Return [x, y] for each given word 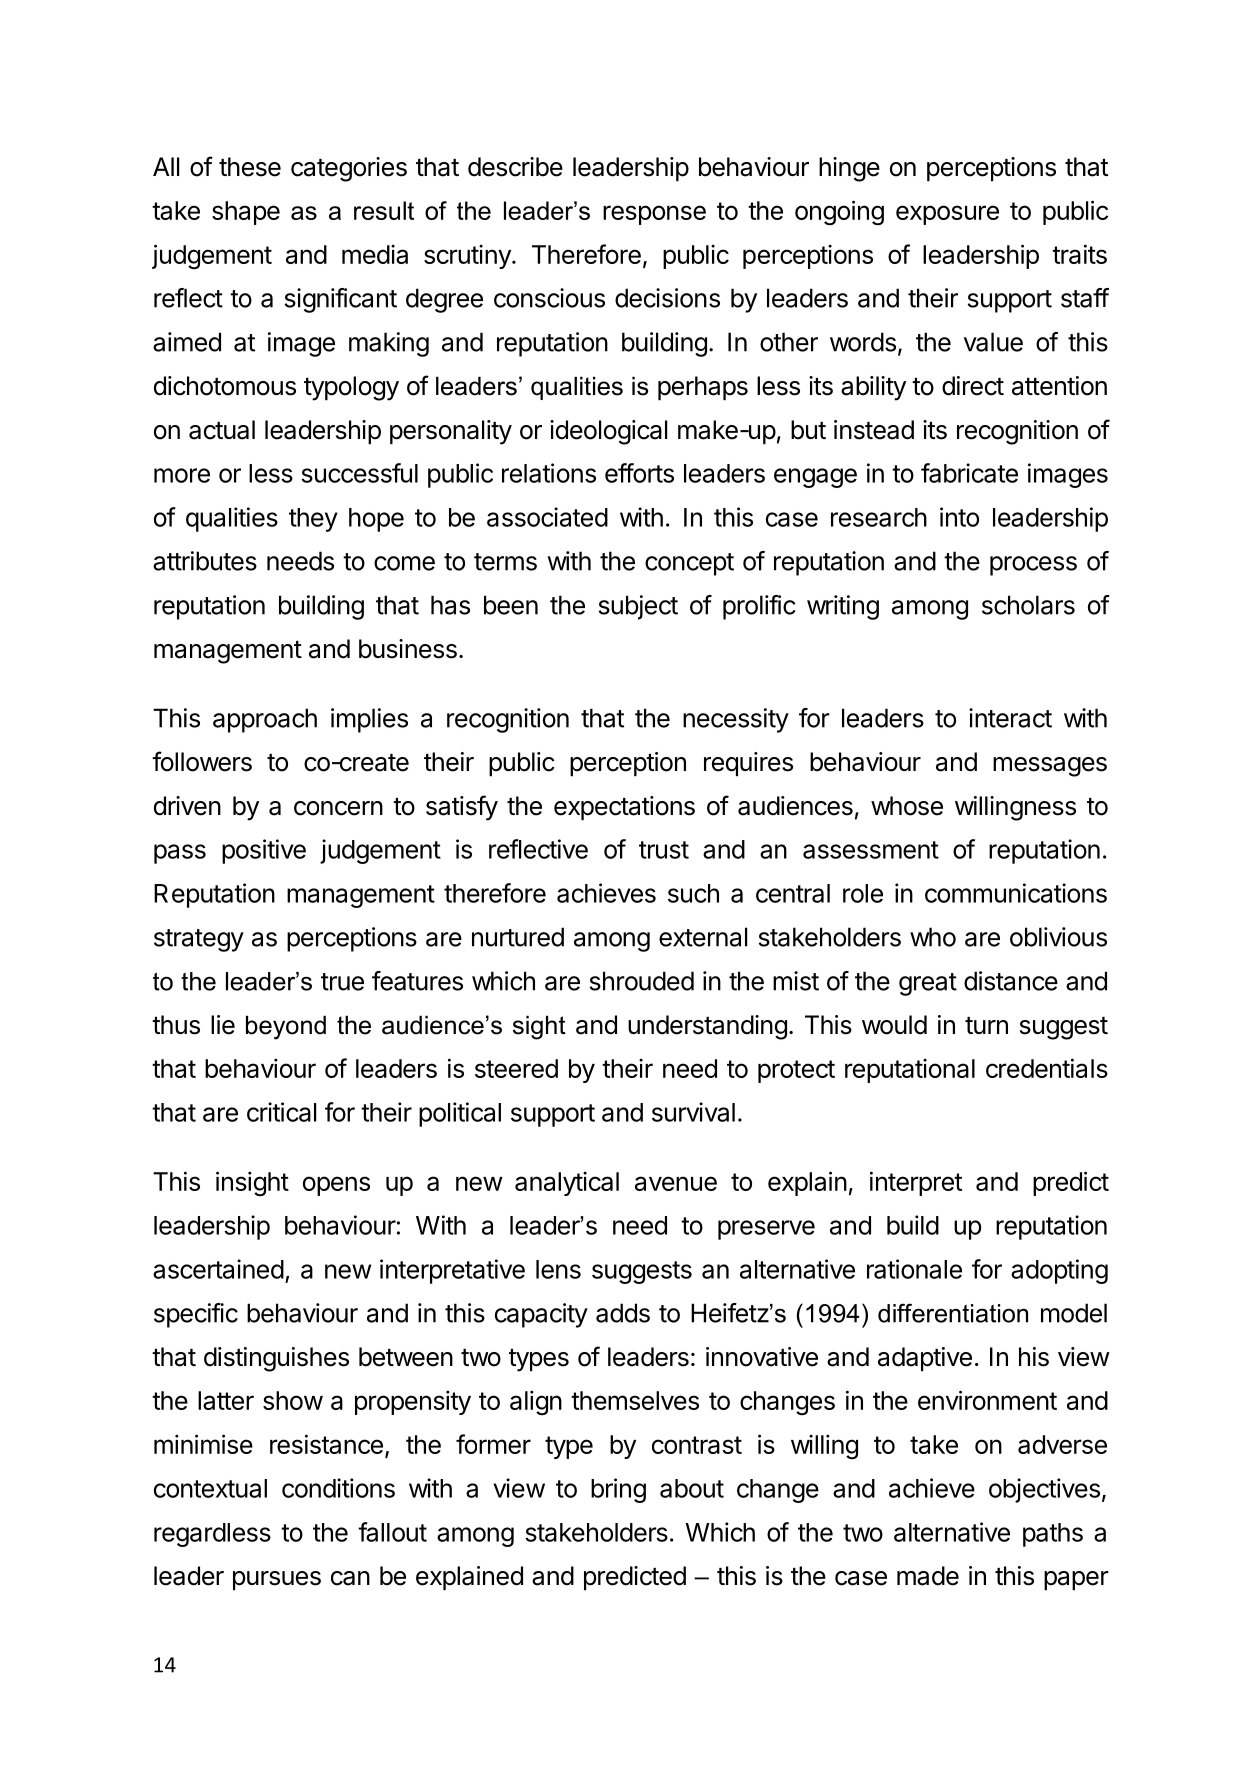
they [313, 520]
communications [1016, 893]
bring [618, 1490]
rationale [914, 1269]
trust [664, 850]
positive [264, 851]
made [928, 1576]
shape [246, 213]
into [959, 517]
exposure [947, 215]
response [654, 215]
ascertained [218, 1269]
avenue [676, 1183]
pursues [277, 1580]
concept [689, 564]
